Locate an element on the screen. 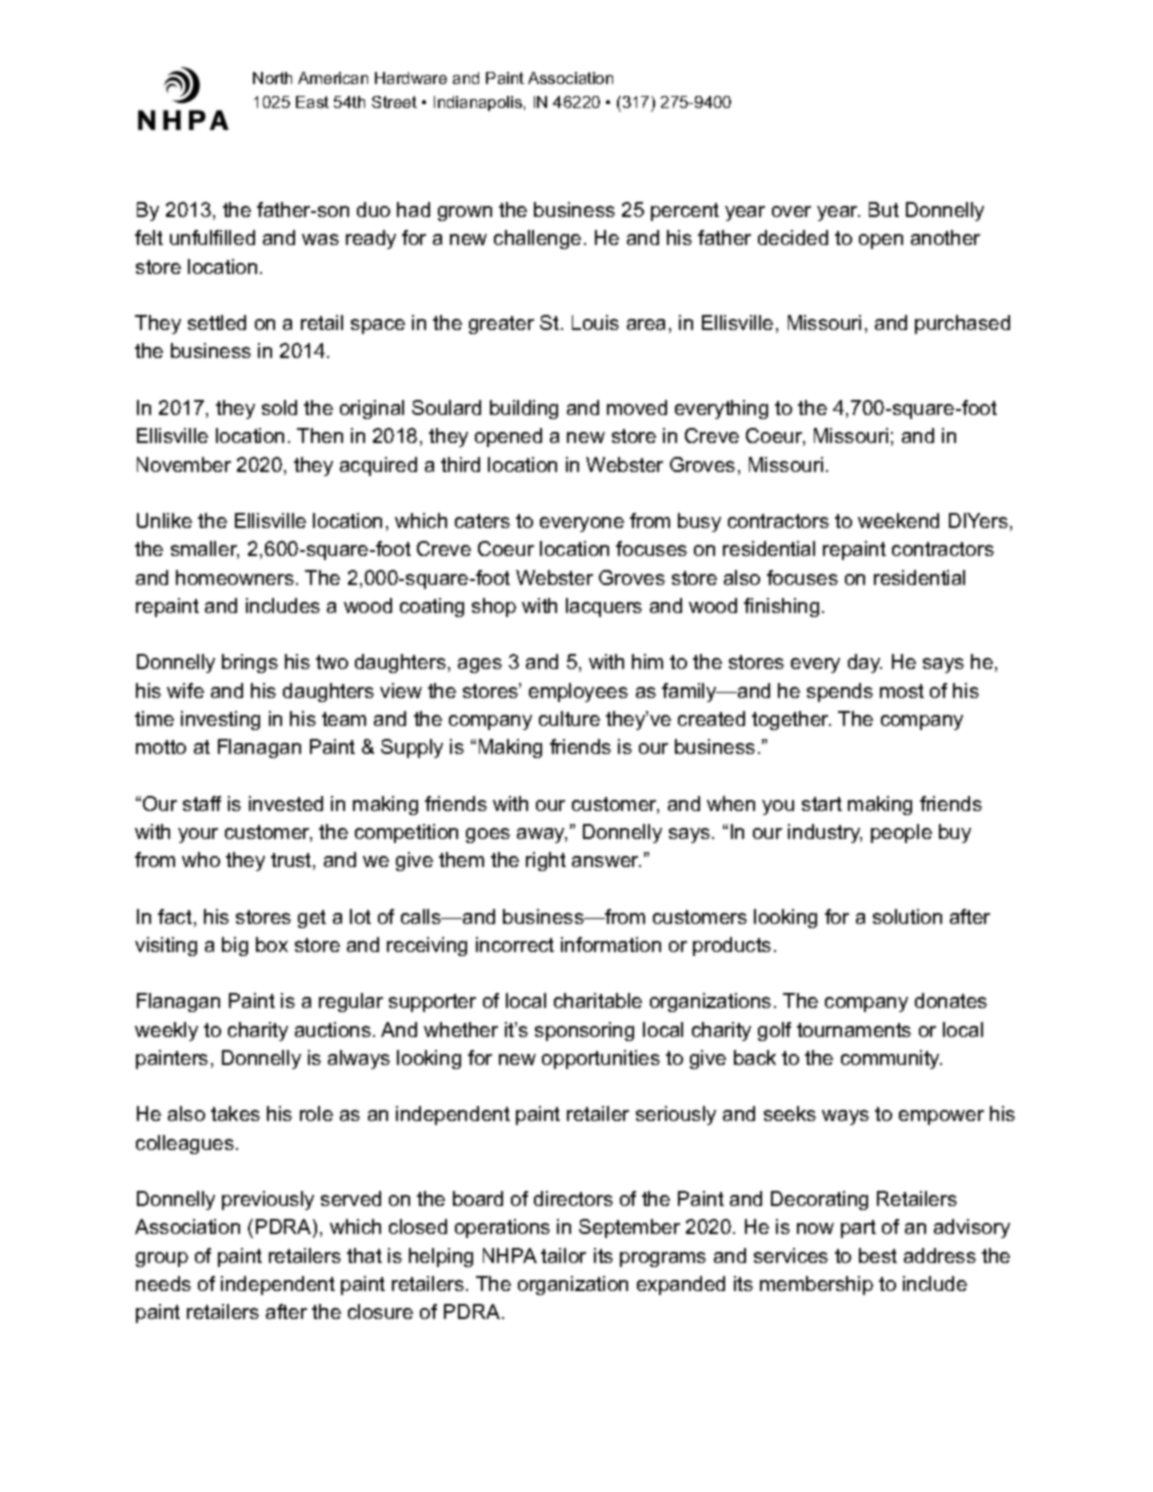  Indianapolis is located at coordinates (478, 103).
